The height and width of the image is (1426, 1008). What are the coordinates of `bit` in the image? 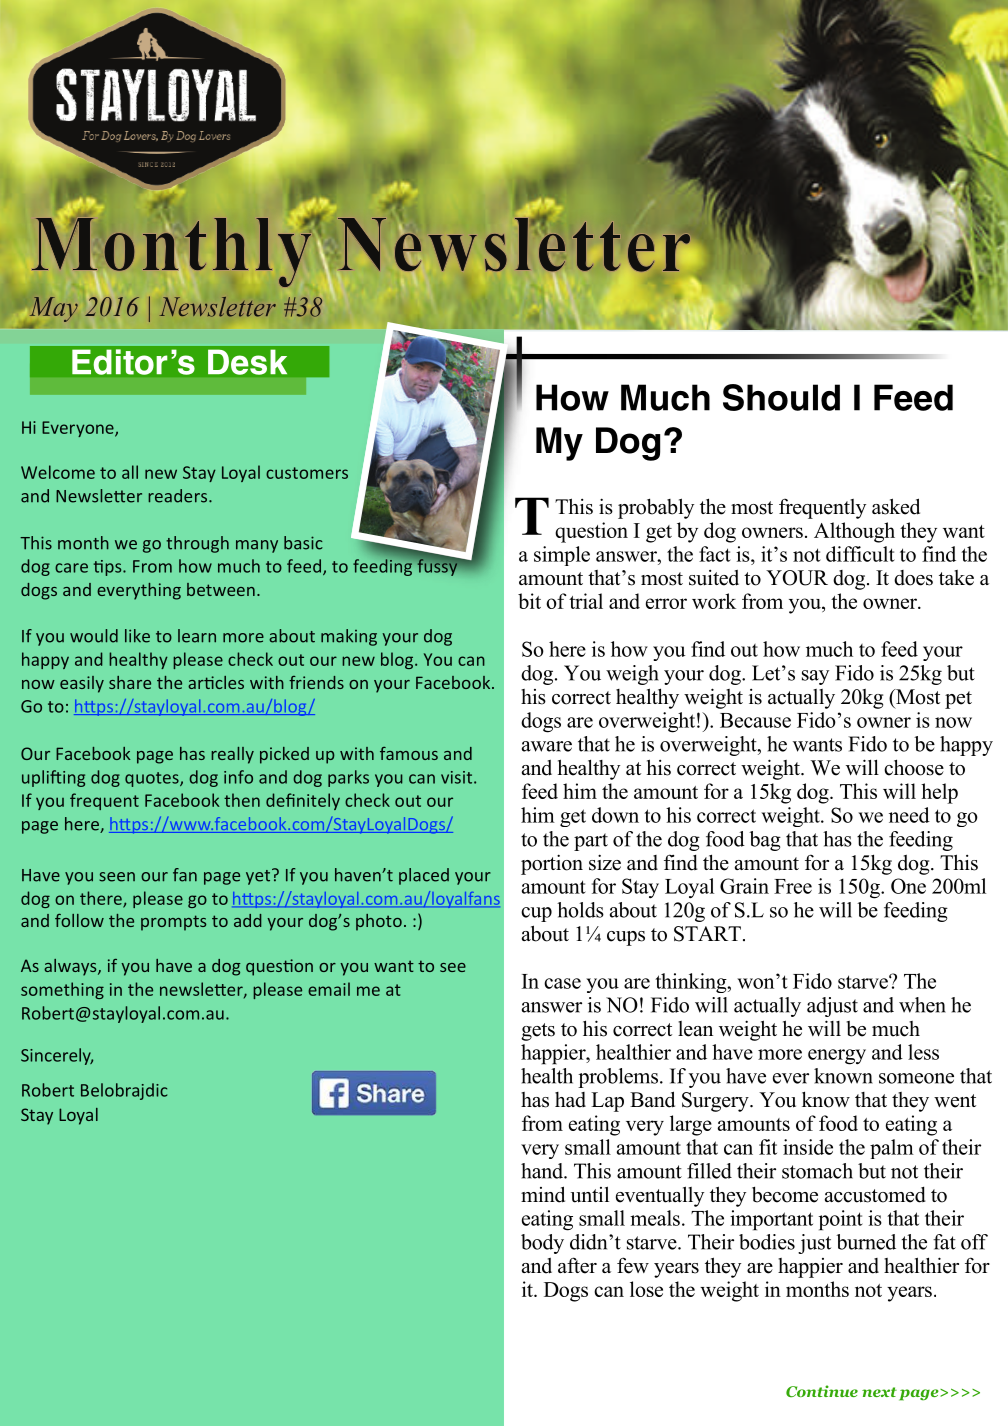 It's located at (529, 601).
